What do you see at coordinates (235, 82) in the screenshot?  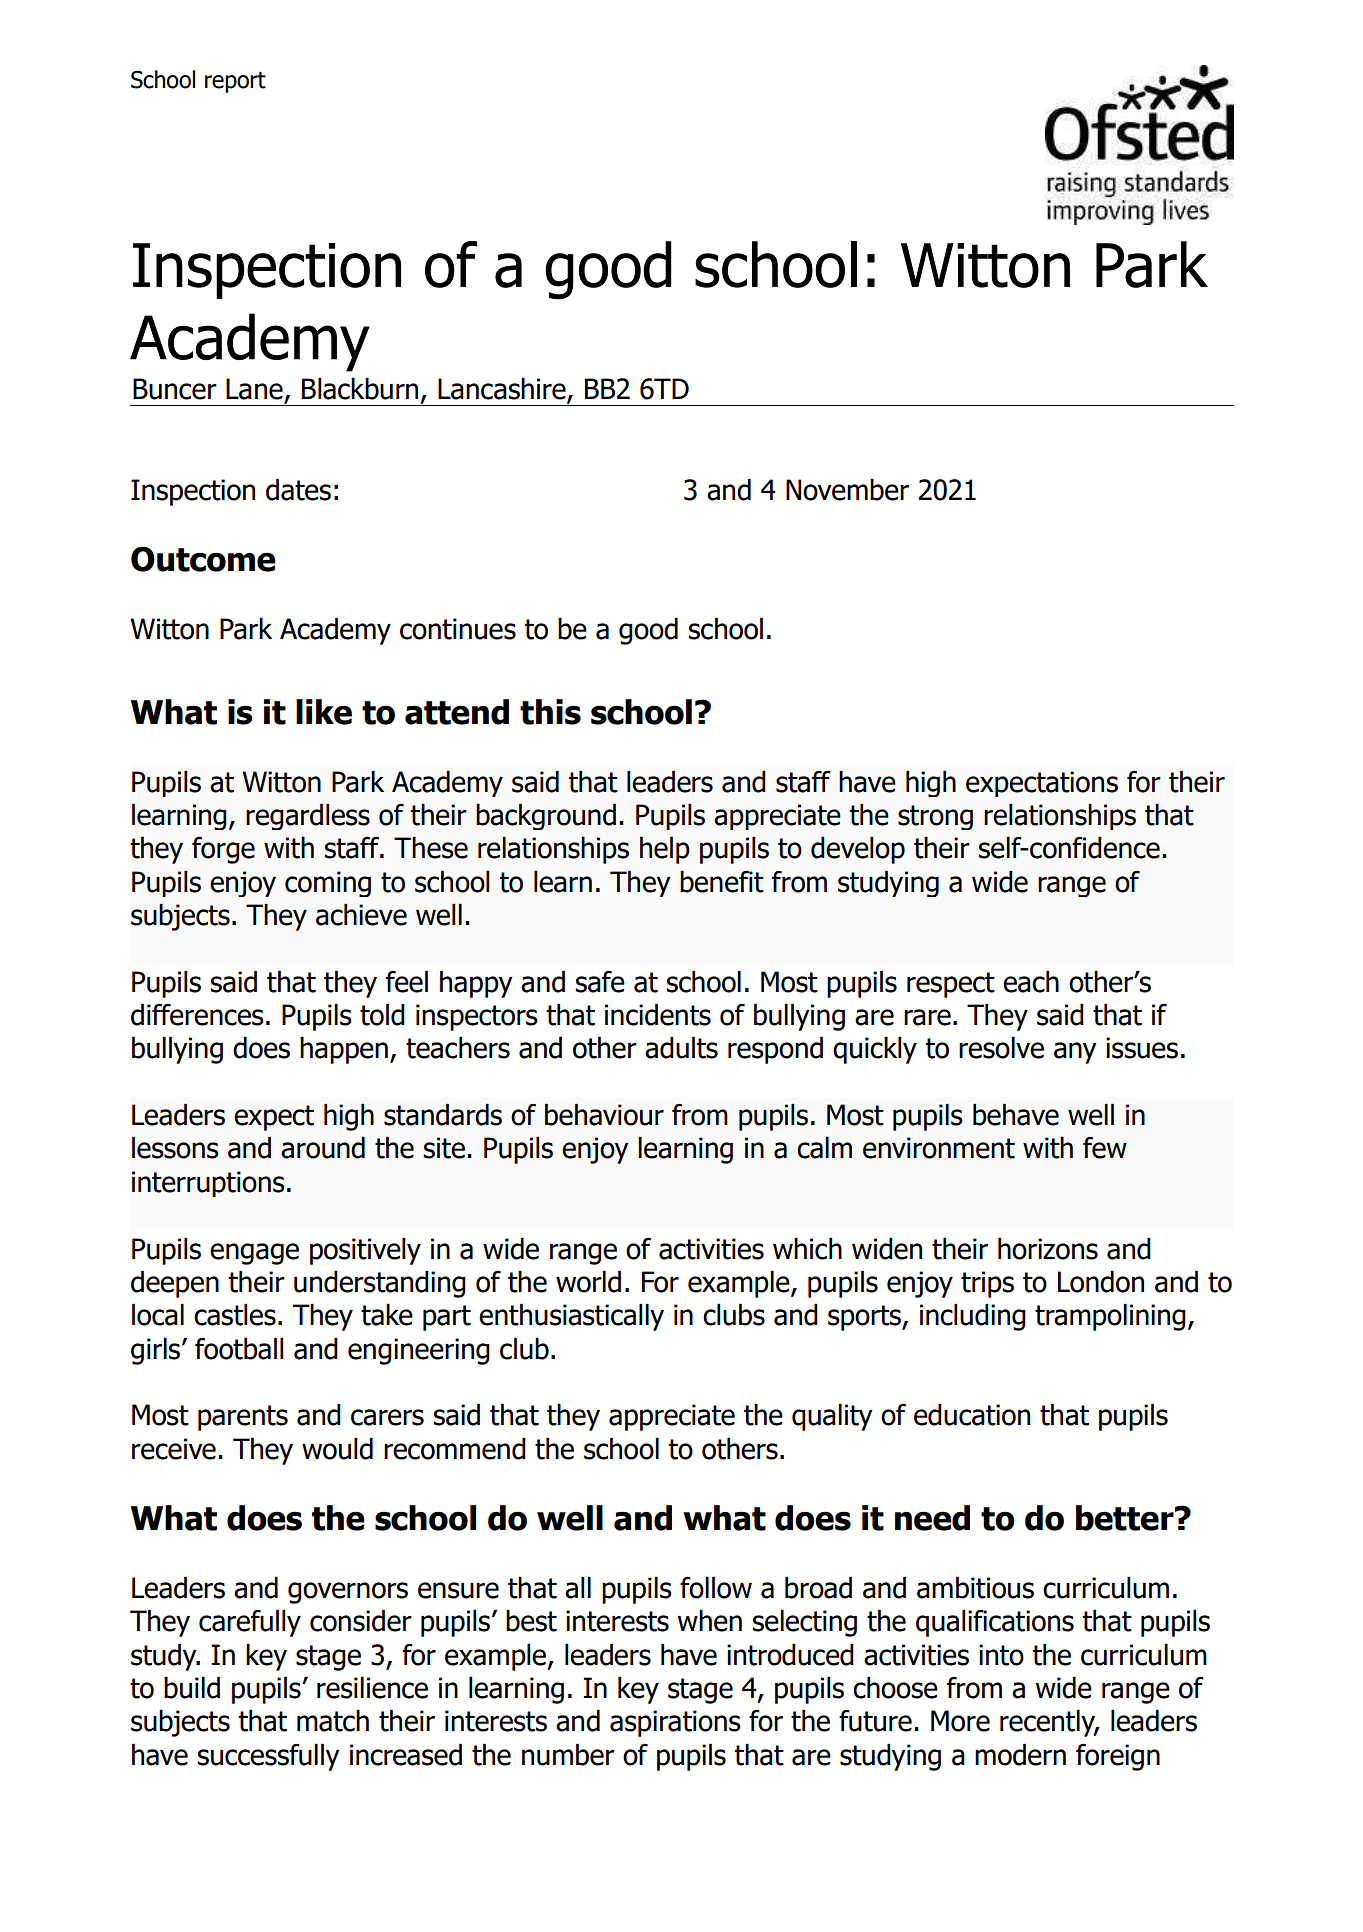 I see `report` at bounding box center [235, 82].
